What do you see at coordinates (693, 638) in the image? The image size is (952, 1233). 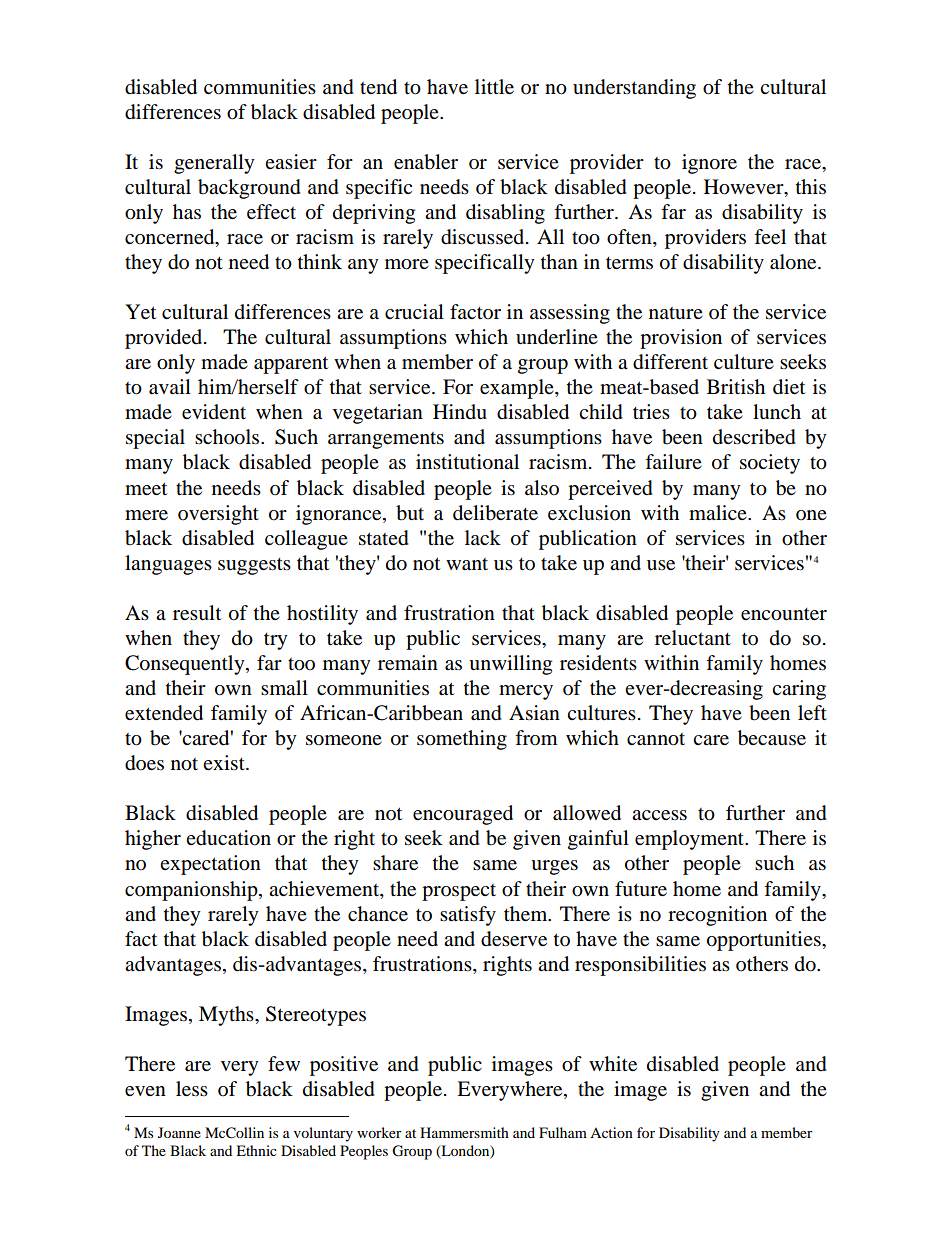 I see `reluctant` at bounding box center [693, 638].
